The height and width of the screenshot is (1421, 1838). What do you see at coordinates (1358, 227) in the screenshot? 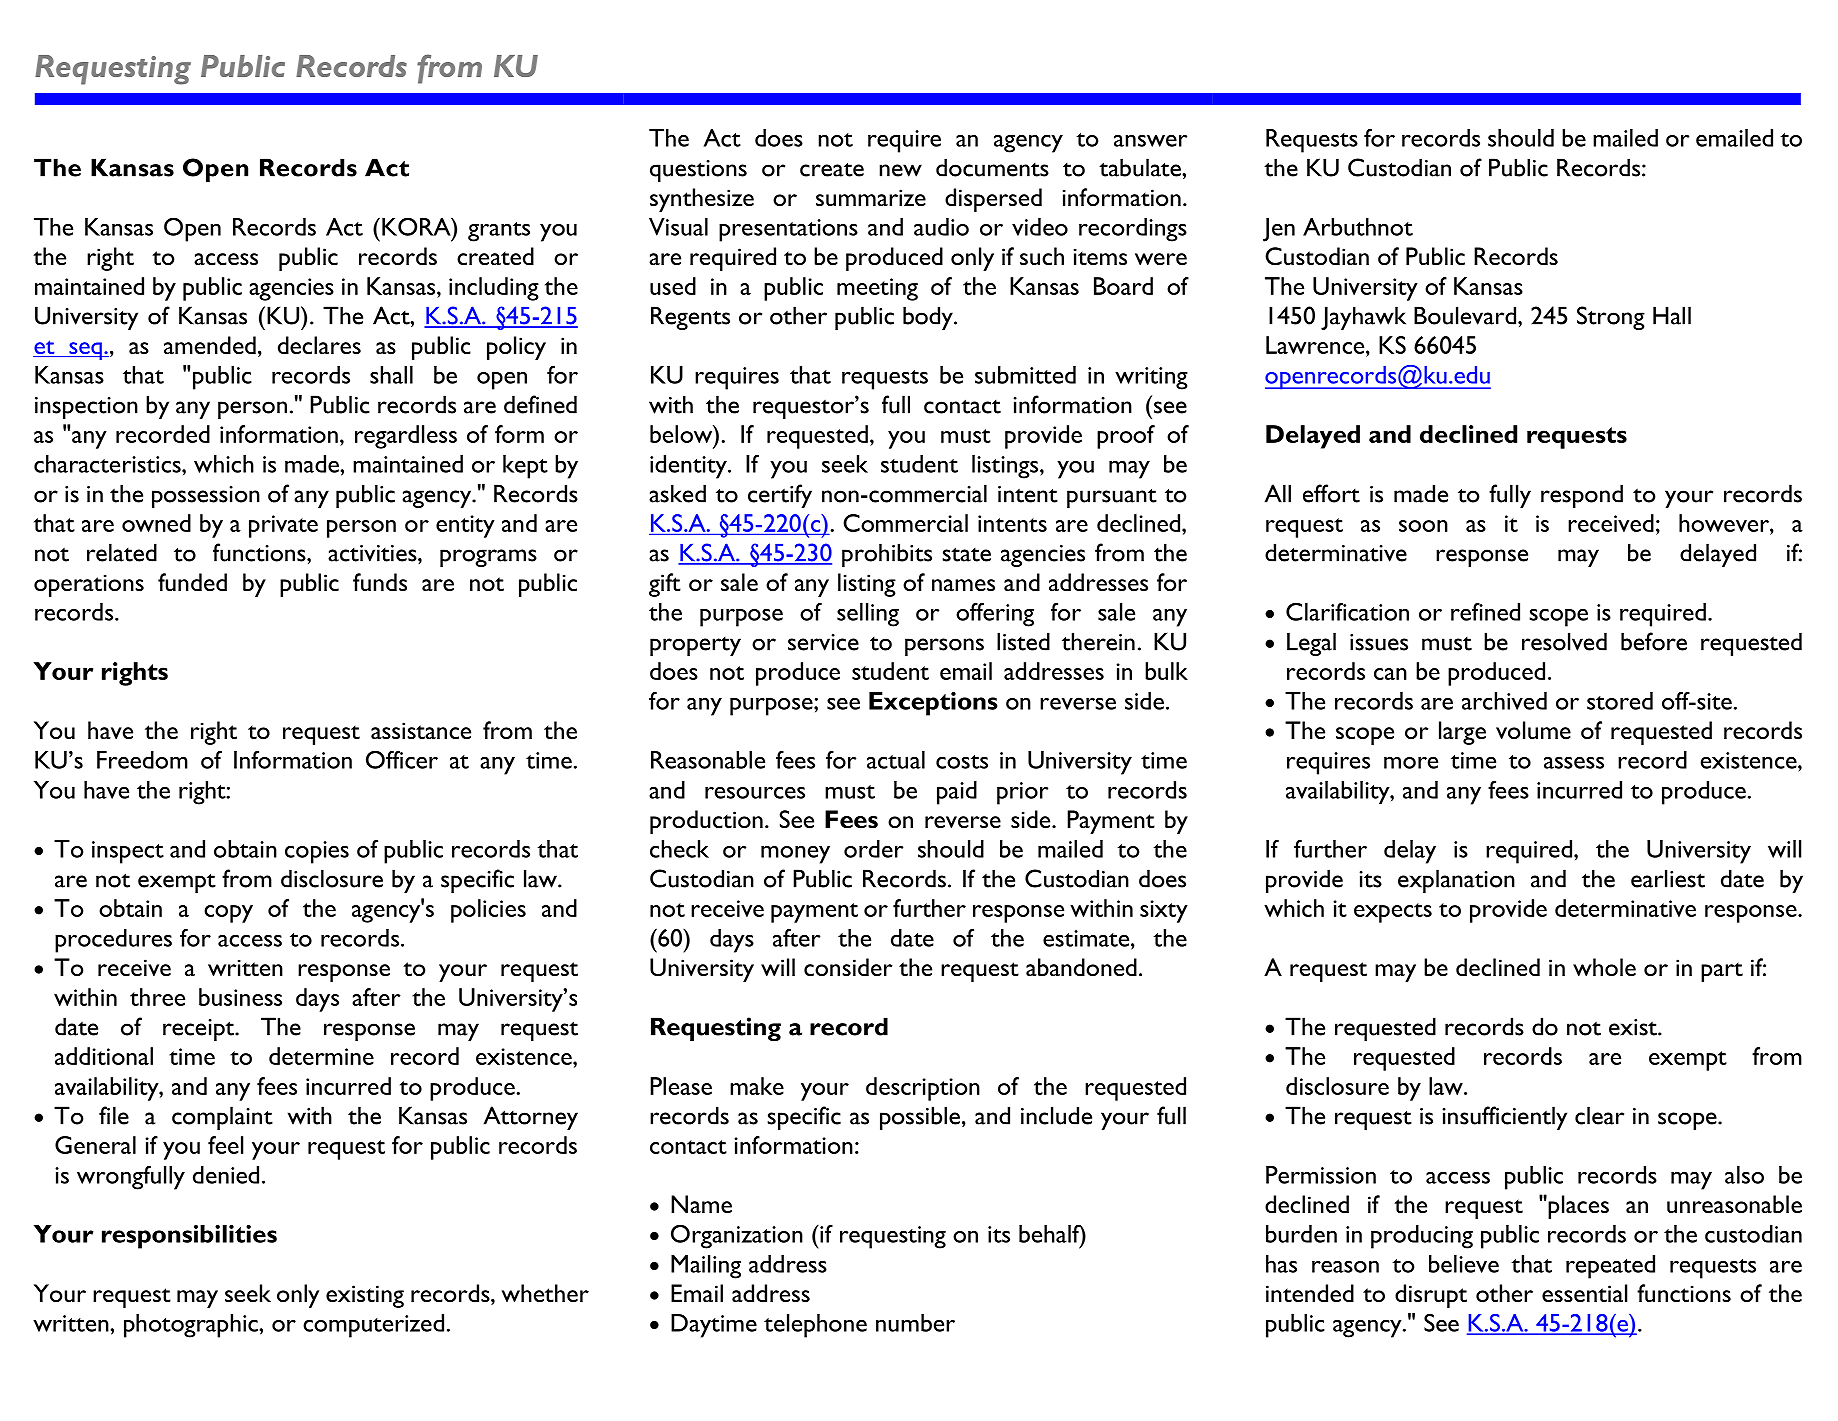
I see `Arbuthnot` at bounding box center [1358, 227].
